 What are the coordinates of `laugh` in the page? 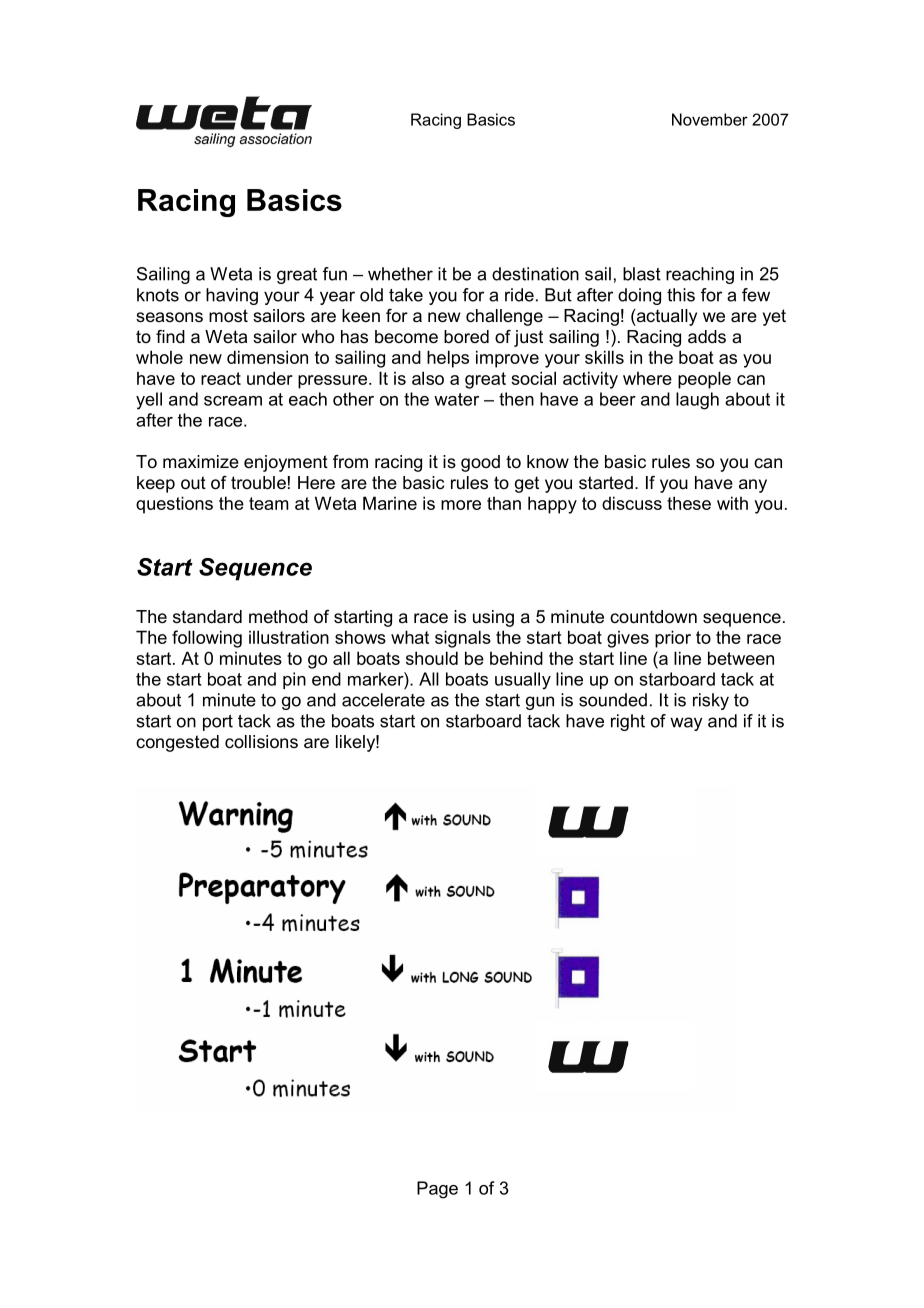 It's located at (697, 401).
